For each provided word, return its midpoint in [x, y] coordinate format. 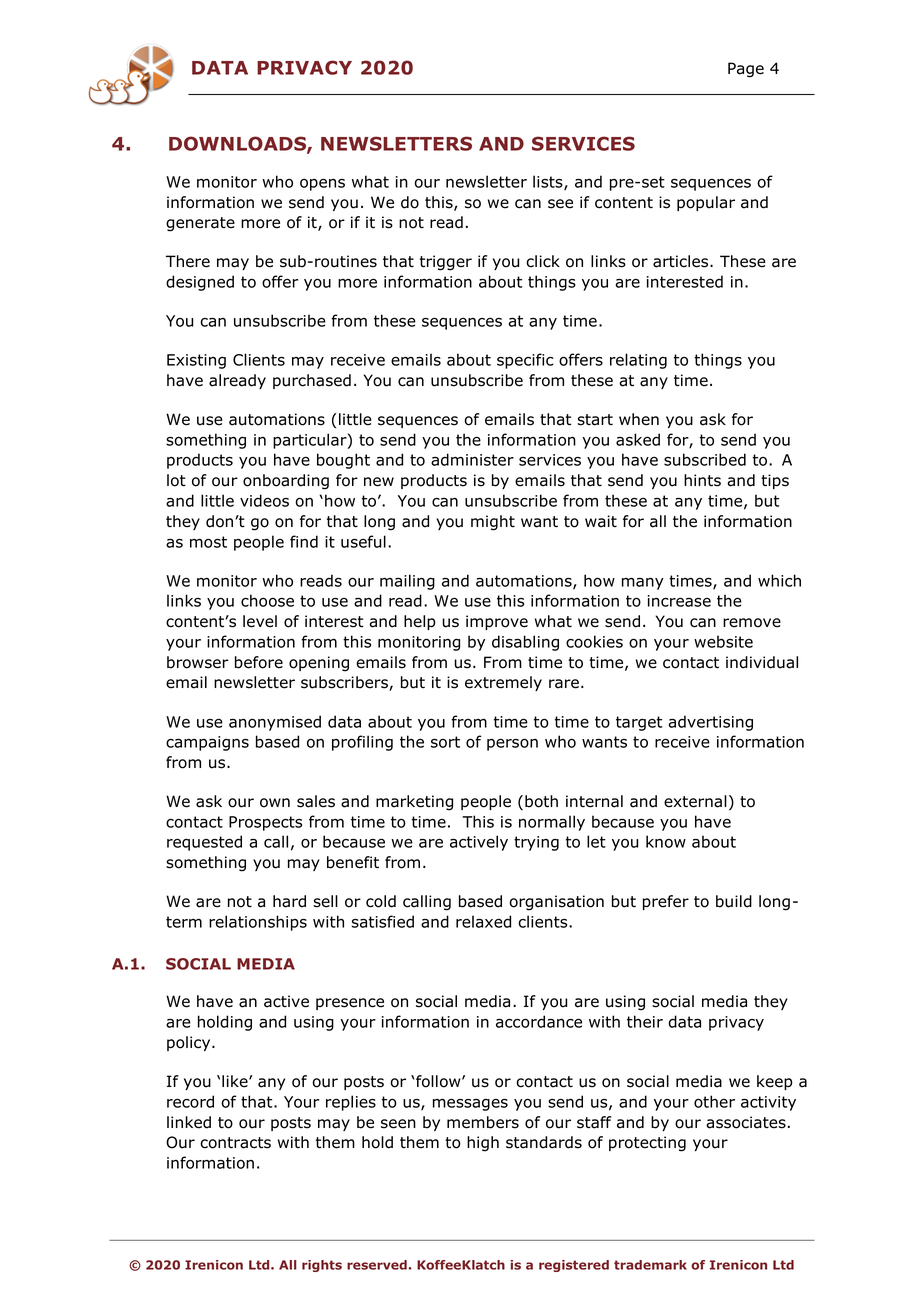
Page [746, 70]
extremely [503, 683]
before [259, 662]
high [483, 1144]
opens [322, 184]
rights [322, 1266]
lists [549, 182]
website [723, 641]
